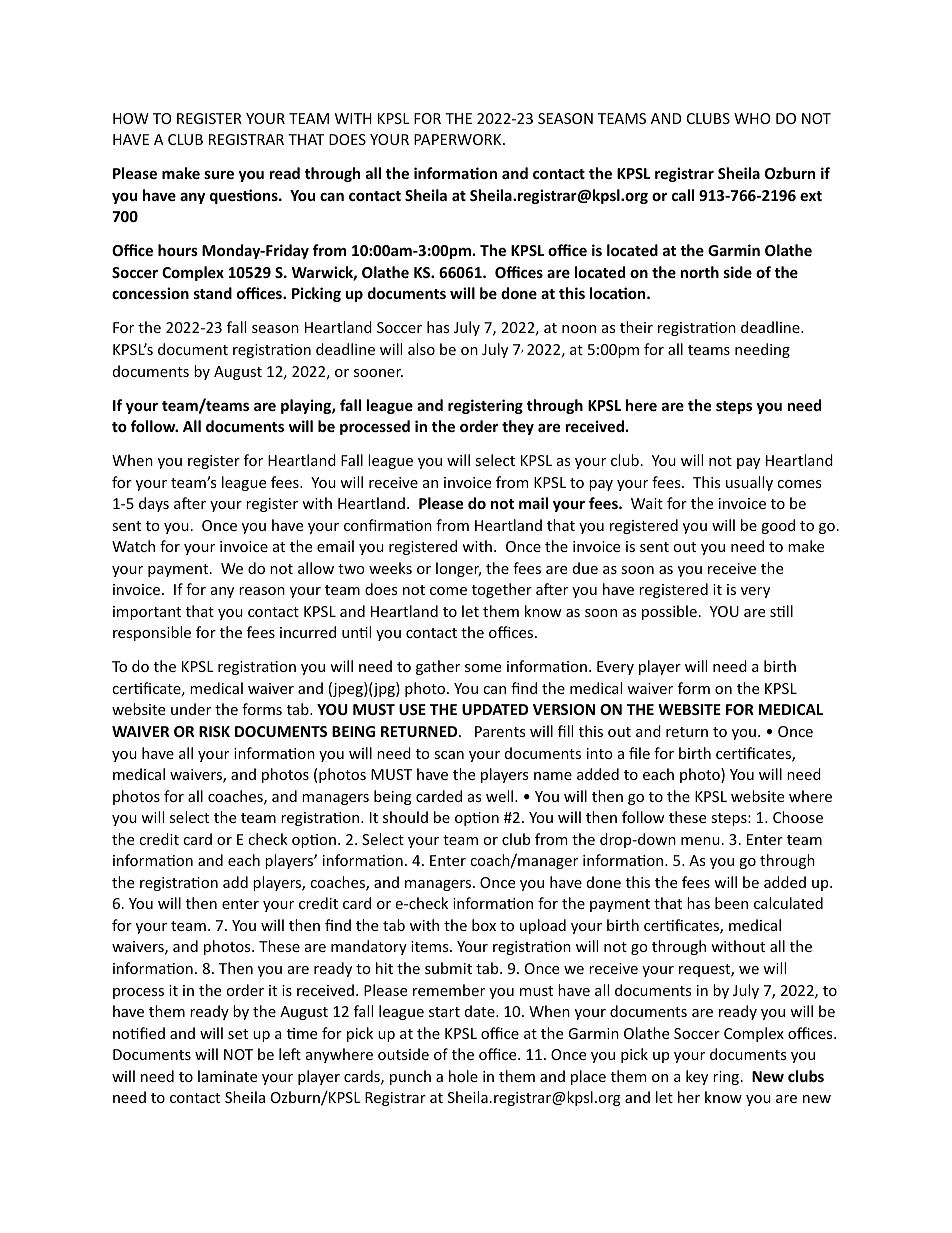  What do you see at coordinates (219, 174) in the screenshot?
I see `sure` at bounding box center [219, 174].
